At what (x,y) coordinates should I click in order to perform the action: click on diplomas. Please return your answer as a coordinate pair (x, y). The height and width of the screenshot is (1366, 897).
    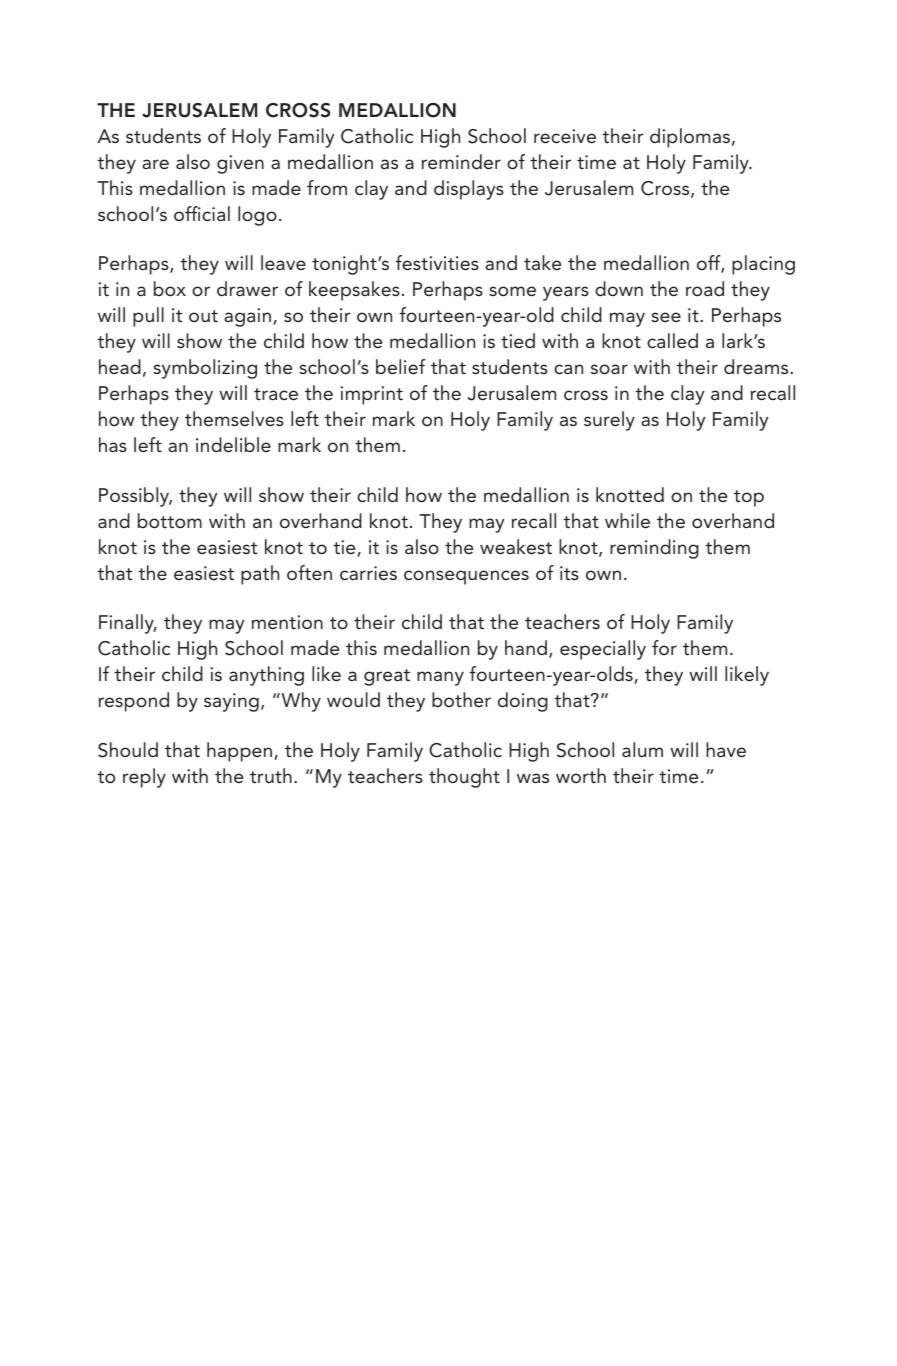
    Looking at the image, I should click on (690, 138).
